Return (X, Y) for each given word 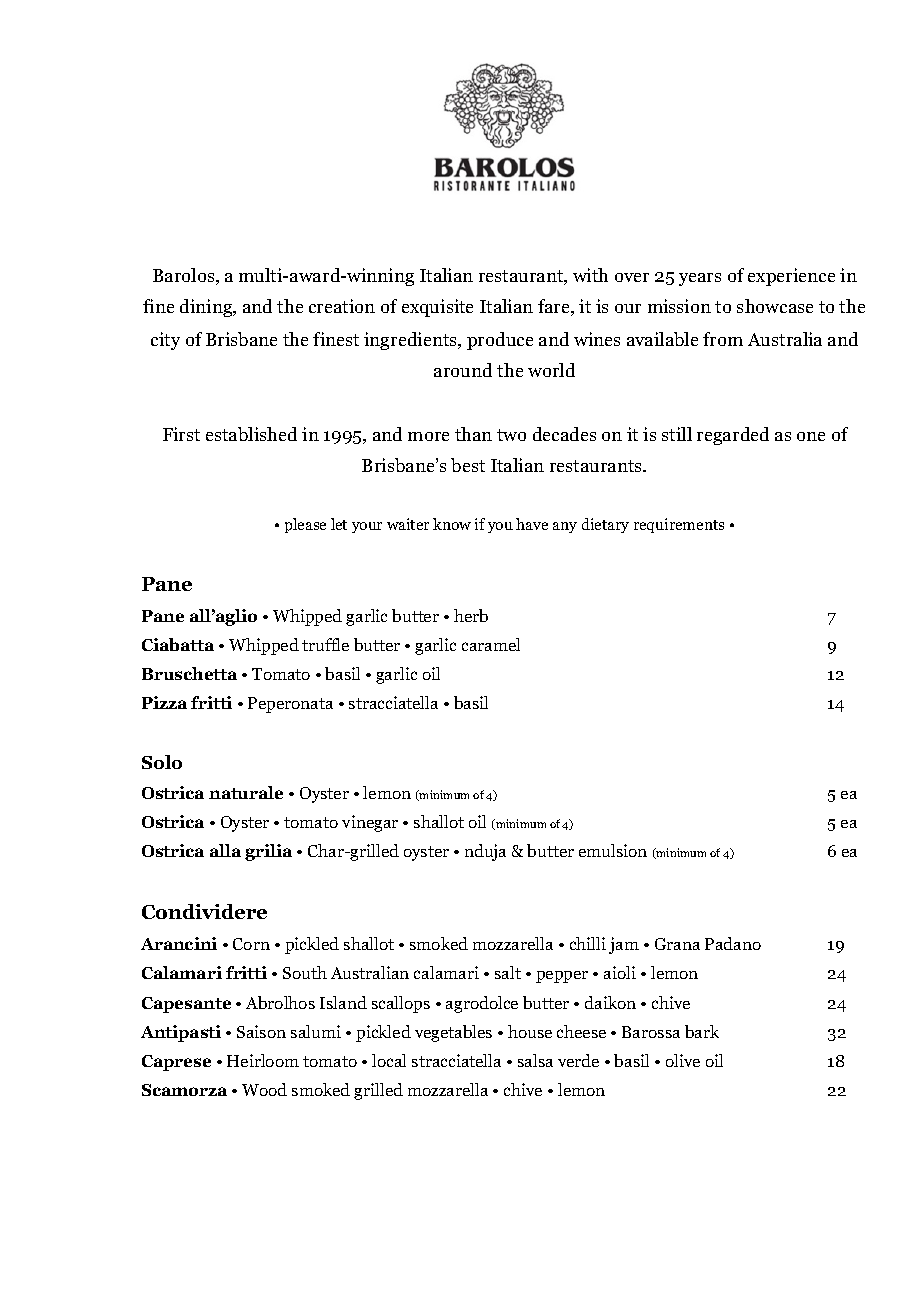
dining (207, 308)
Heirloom (263, 1060)
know (452, 524)
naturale (246, 792)
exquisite (437, 308)
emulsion (613, 850)
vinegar (370, 823)
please (305, 525)
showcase (775, 306)
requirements (679, 525)
